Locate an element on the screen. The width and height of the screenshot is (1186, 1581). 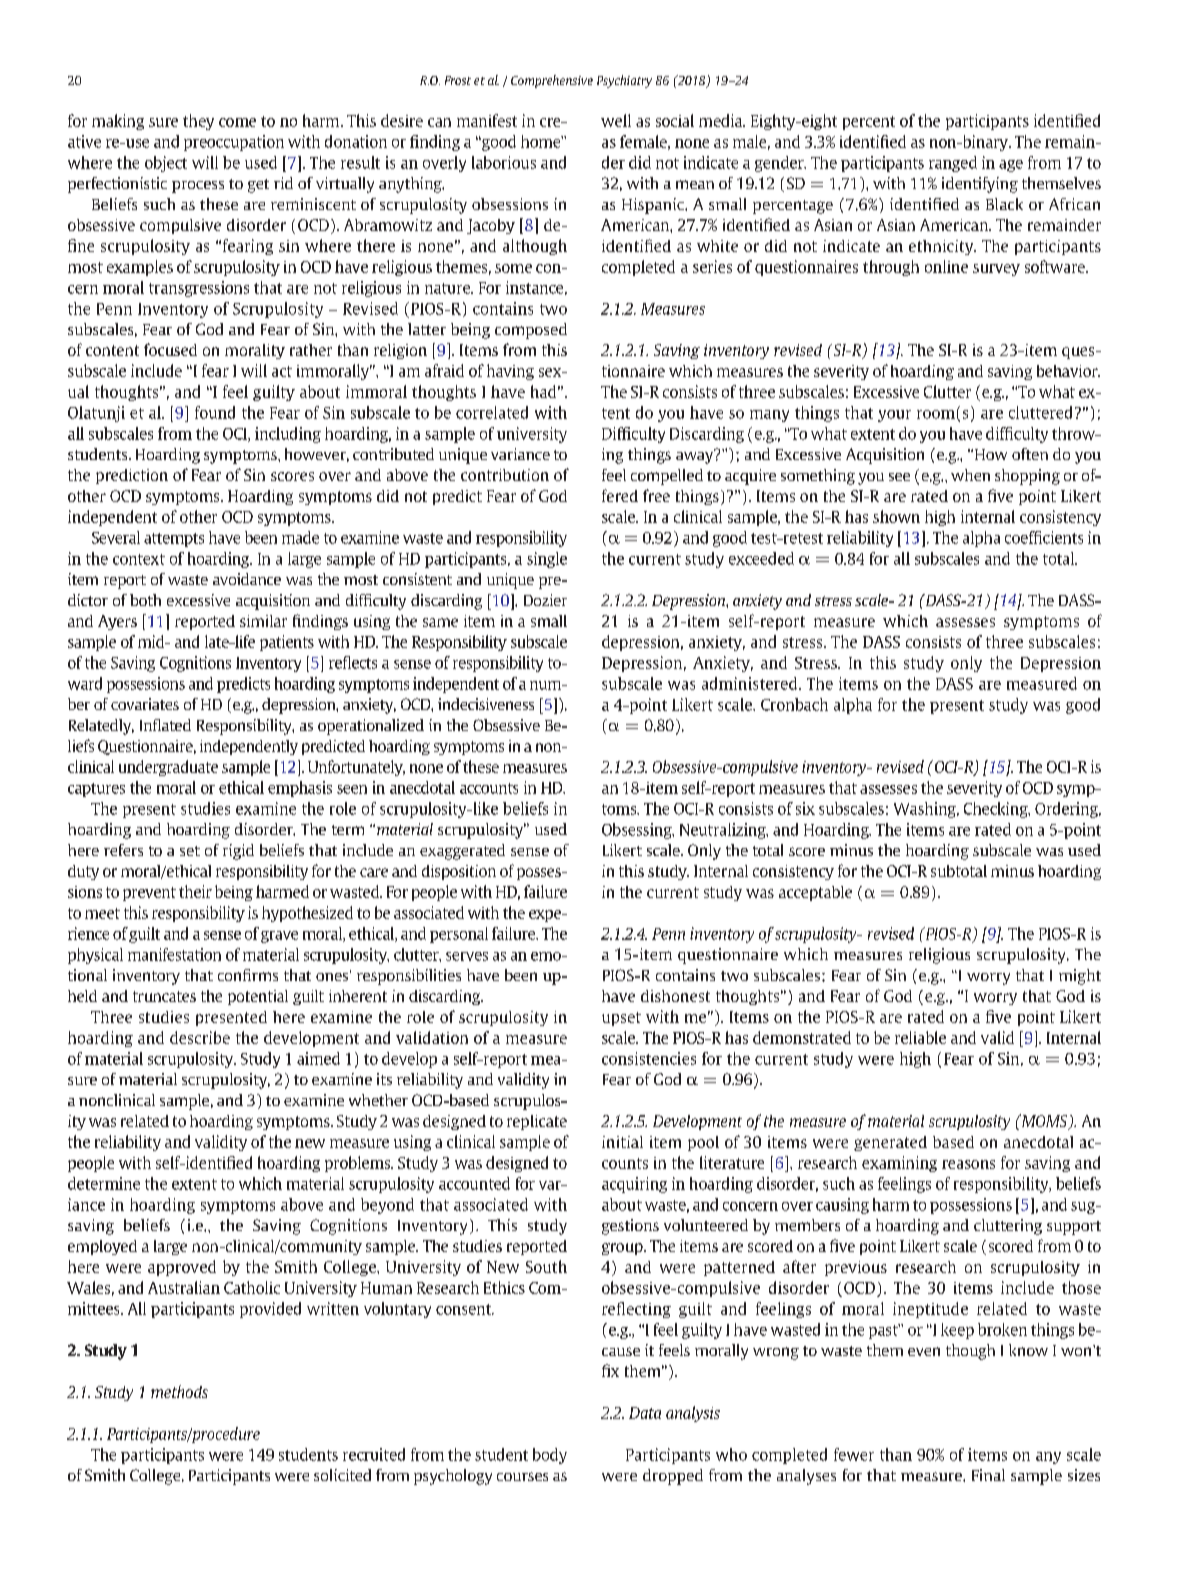
ranged is located at coordinates (953, 164).
